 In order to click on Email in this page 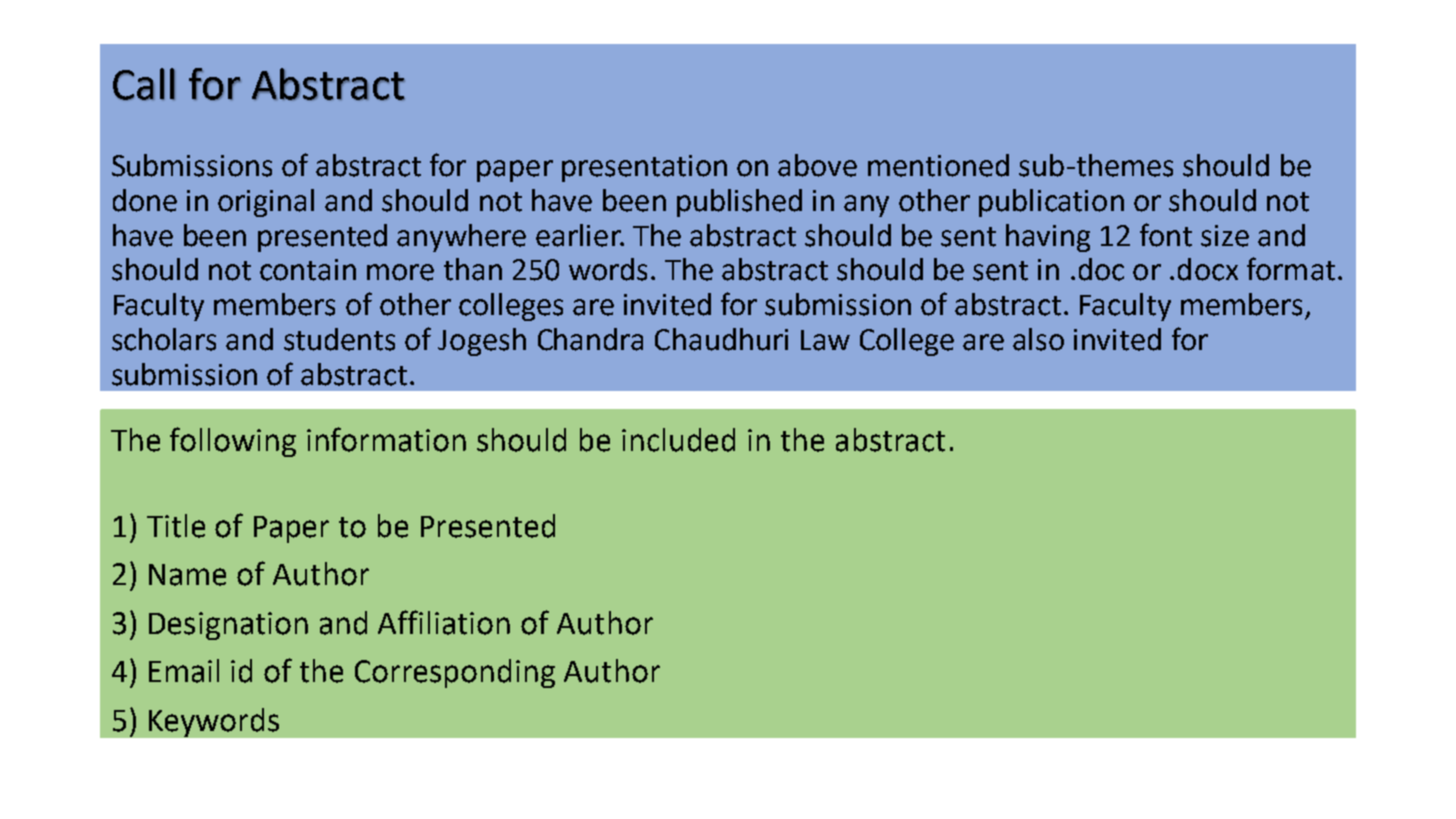, I will do `click(184, 671)`.
